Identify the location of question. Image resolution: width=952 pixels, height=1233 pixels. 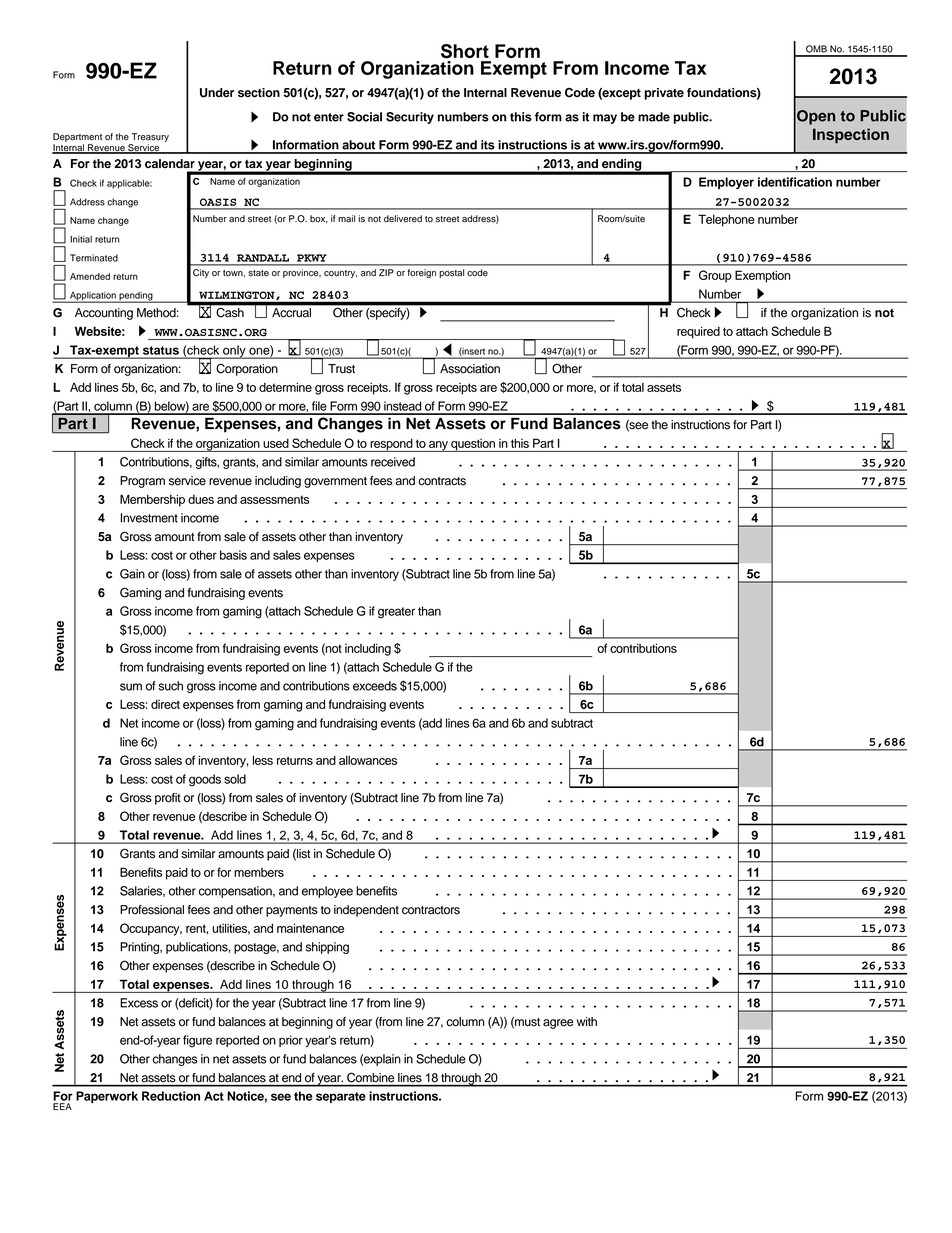
(473, 445).
